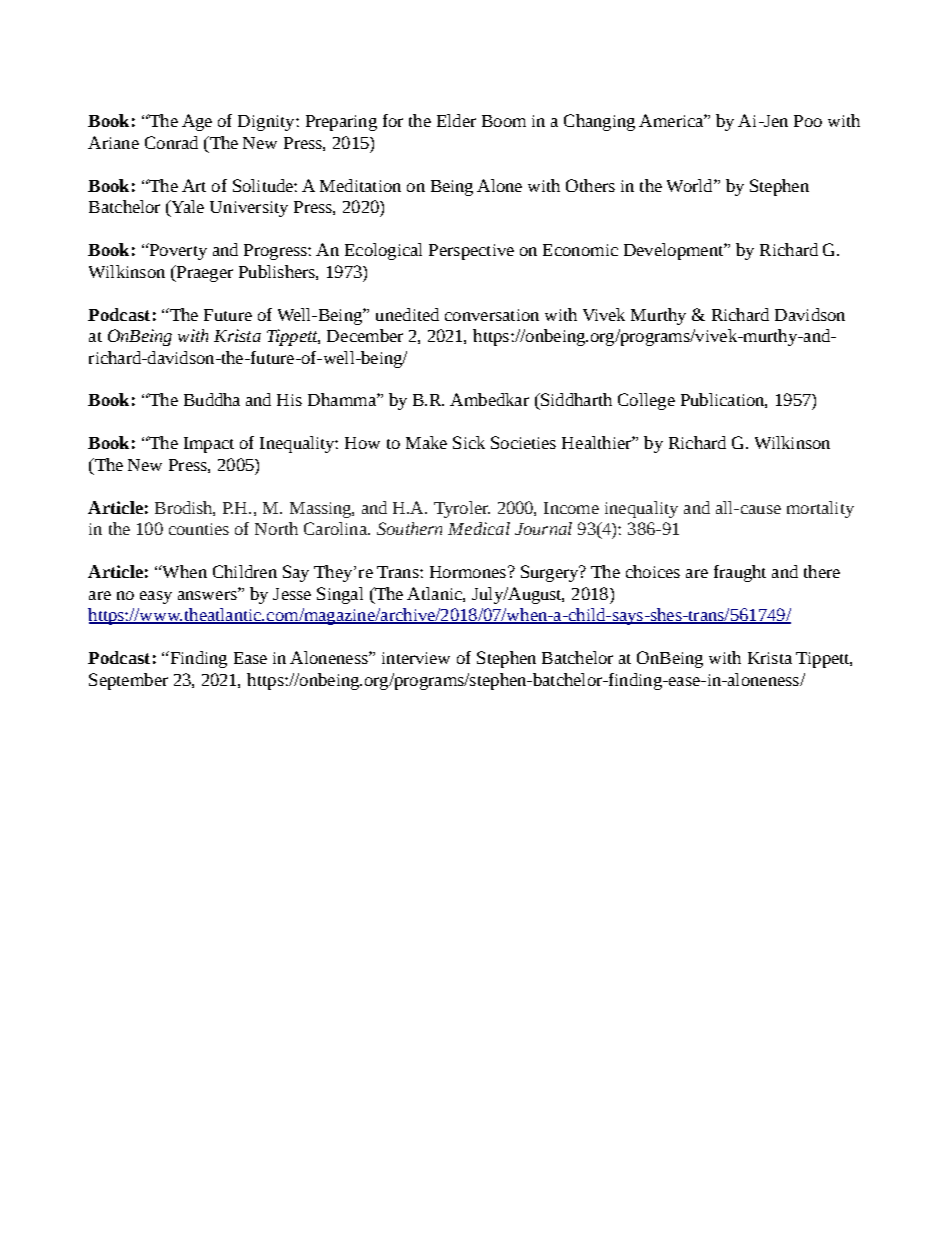 The height and width of the document is (1233, 952). I want to click on Buddha, so click(212, 399).
